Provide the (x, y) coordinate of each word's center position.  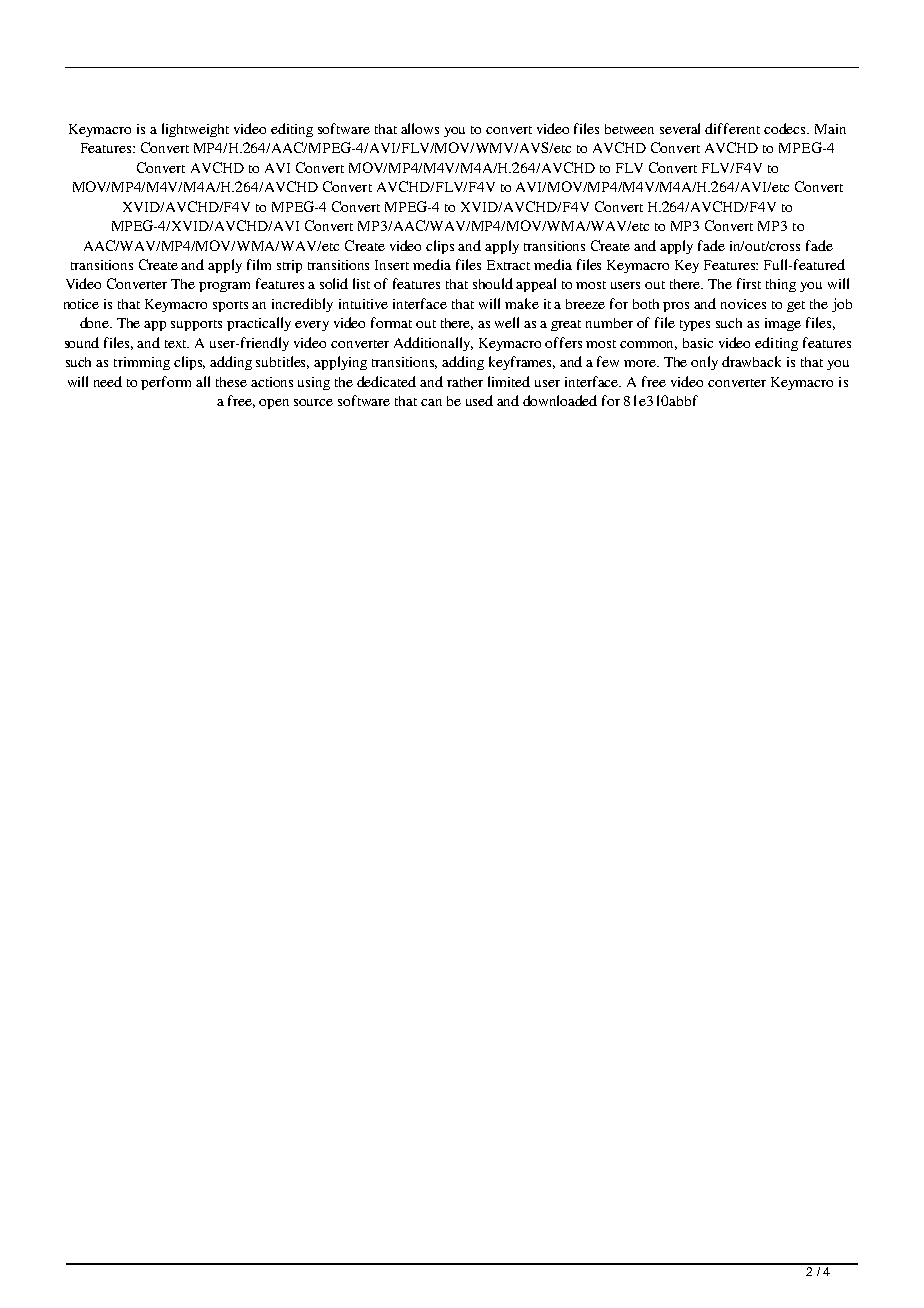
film (259, 264)
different (732, 128)
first (749, 283)
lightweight (195, 130)
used (479, 400)
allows (420, 128)
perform (166, 383)
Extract (508, 265)
